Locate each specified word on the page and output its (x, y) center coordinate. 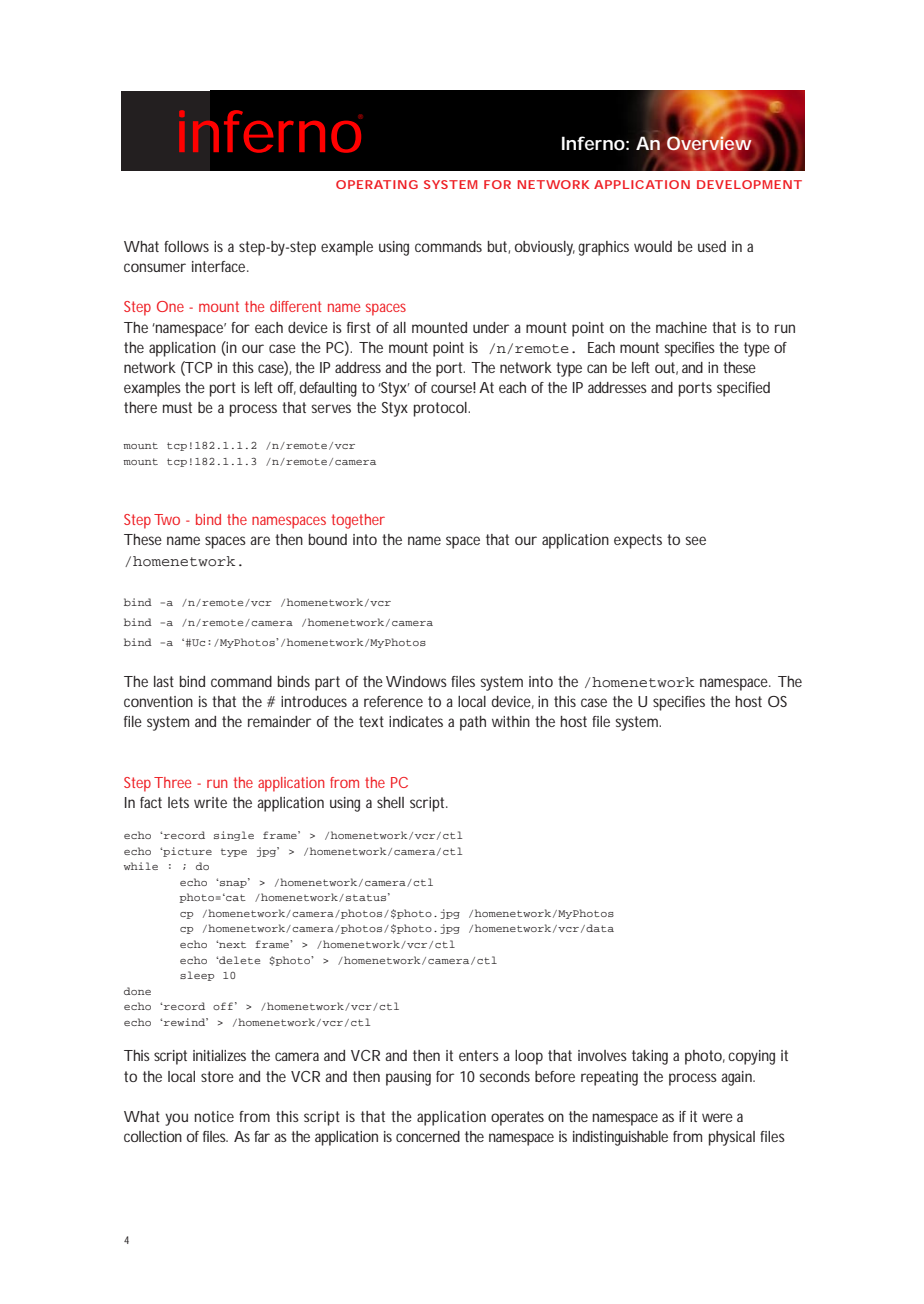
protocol (441, 409)
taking (650, 1057)
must (177, 407)
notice (214, 1116)
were (717, 1117)
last (164, 681)
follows (186, 246)
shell (390, 802)
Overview (709, 142)
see (695, 540)
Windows (416, 681)
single (234, 836)
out (666, 368)
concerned (428, 1136)
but (499, 247)
